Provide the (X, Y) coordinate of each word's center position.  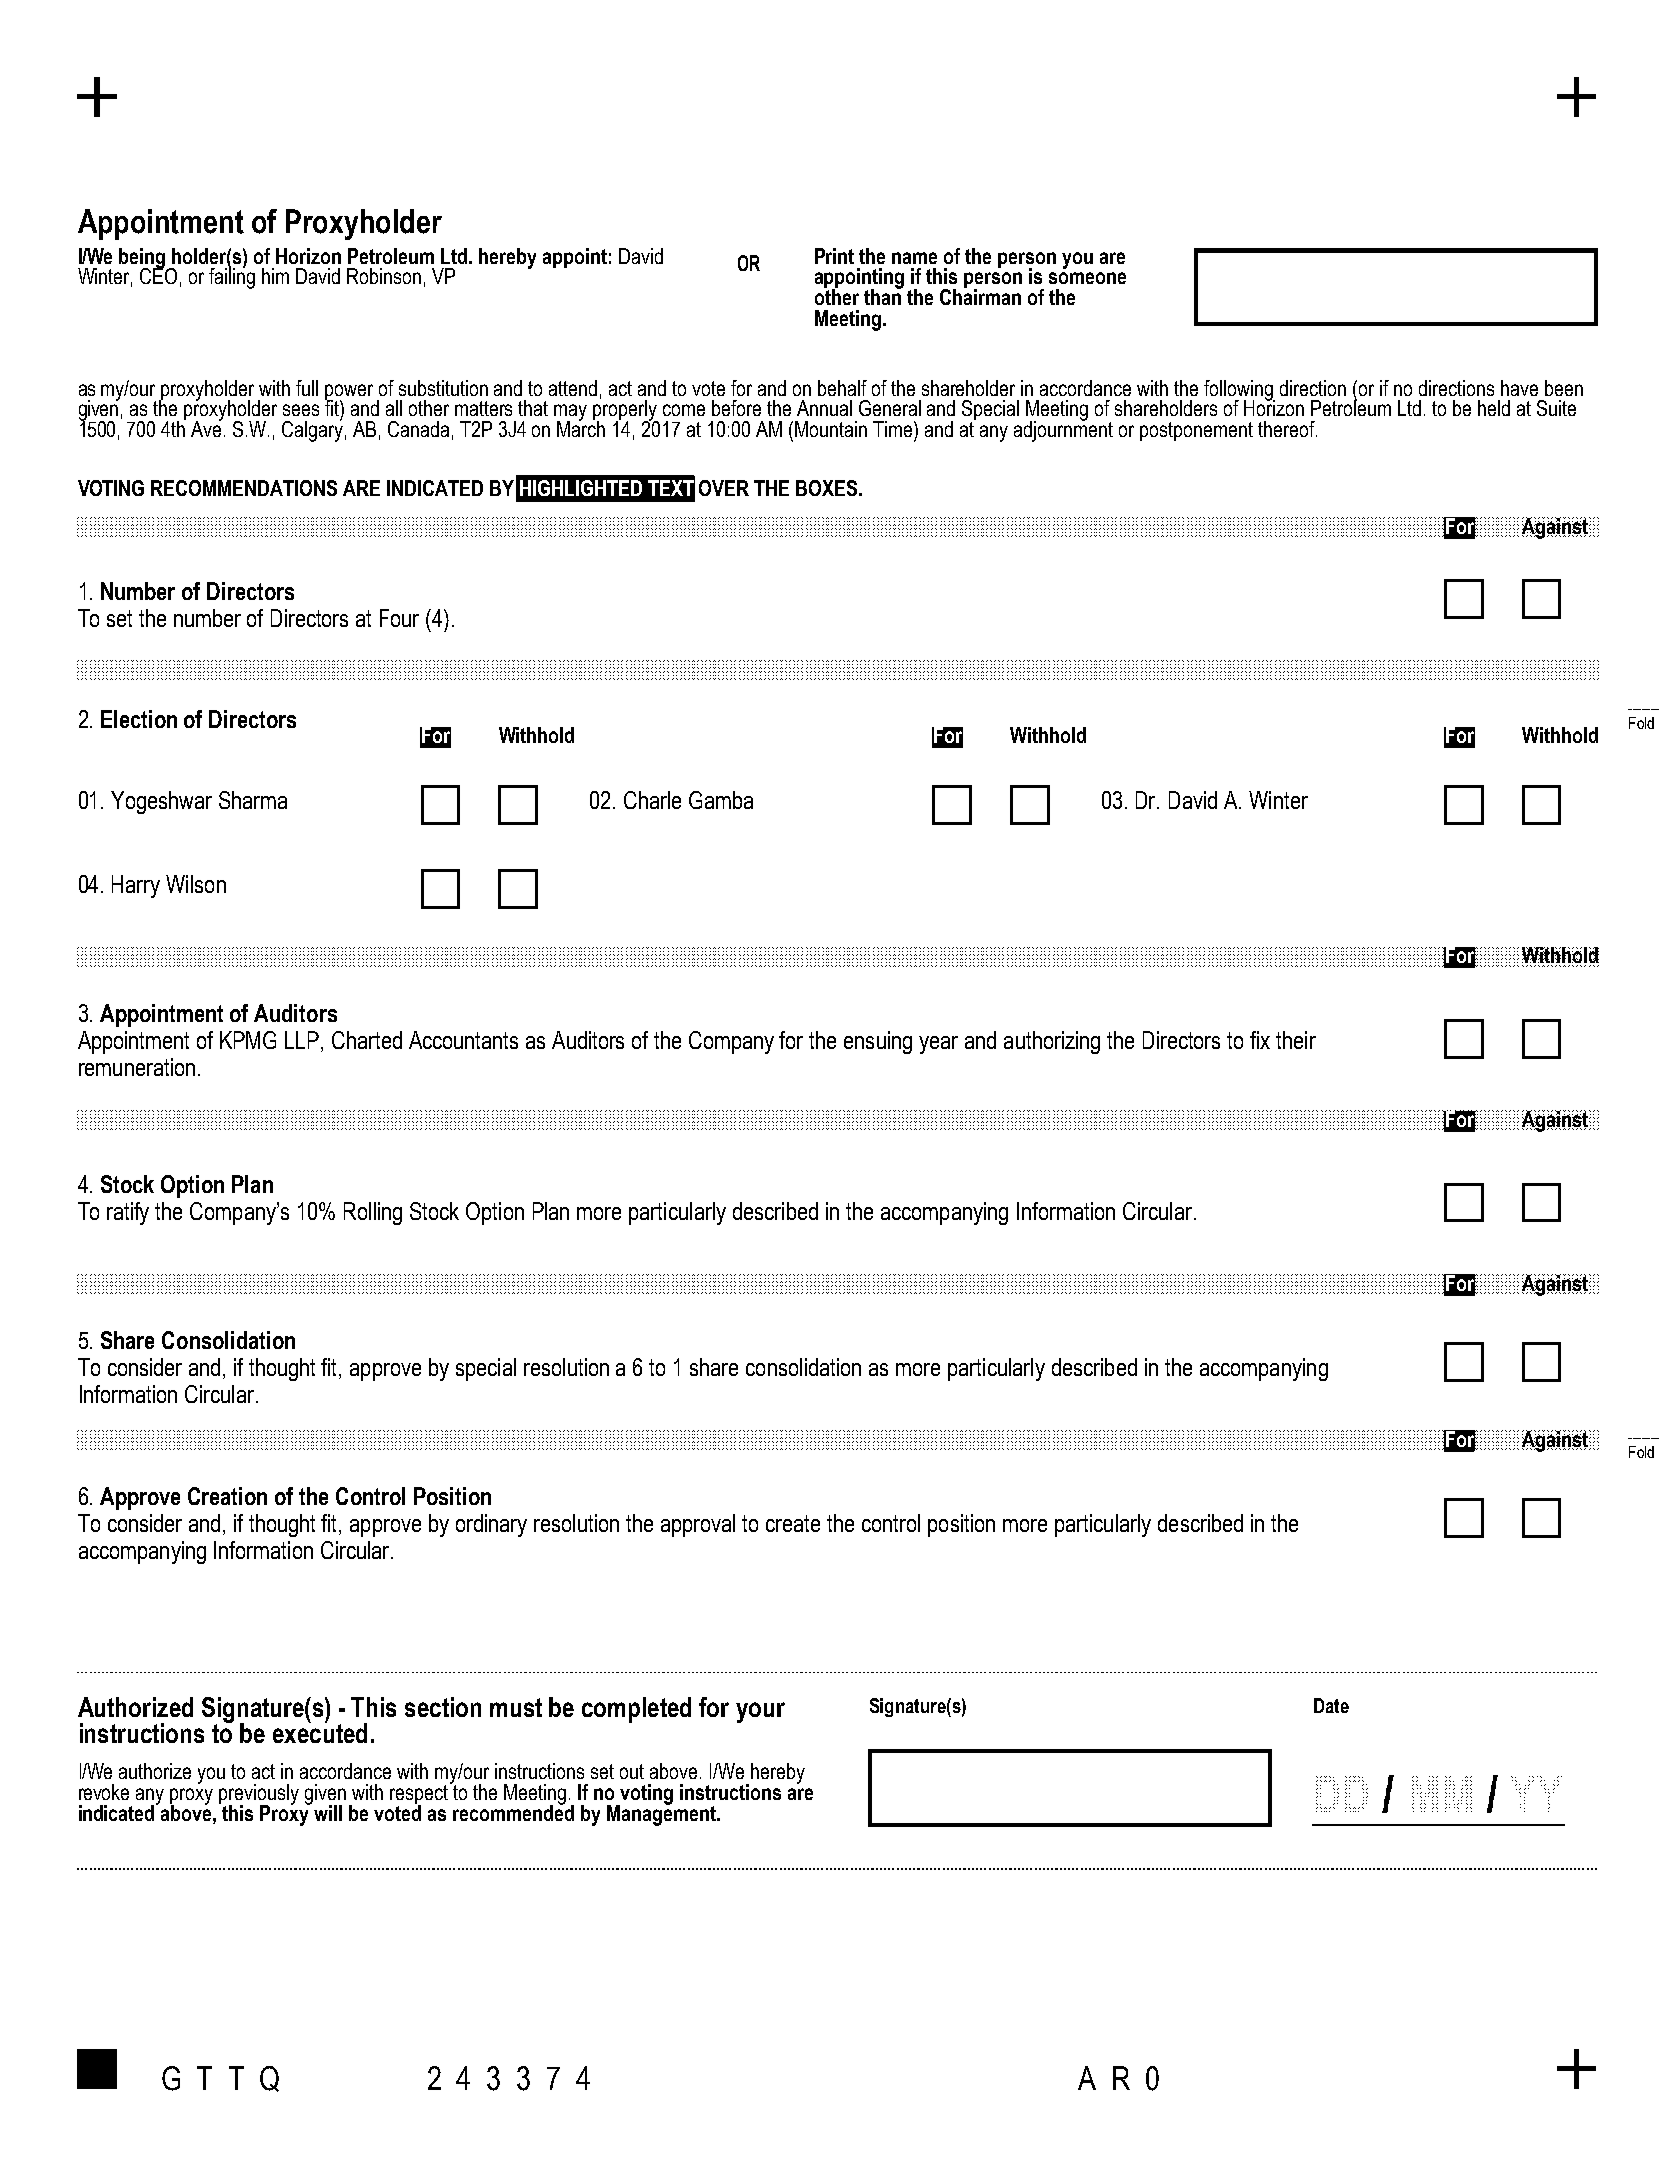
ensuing (878, 1042)
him (275, 276)
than (883, 296)
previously (259, 1795)
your (760, 1712)
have (1519, 388)
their (1296, 1040)
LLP (303, 1040)
